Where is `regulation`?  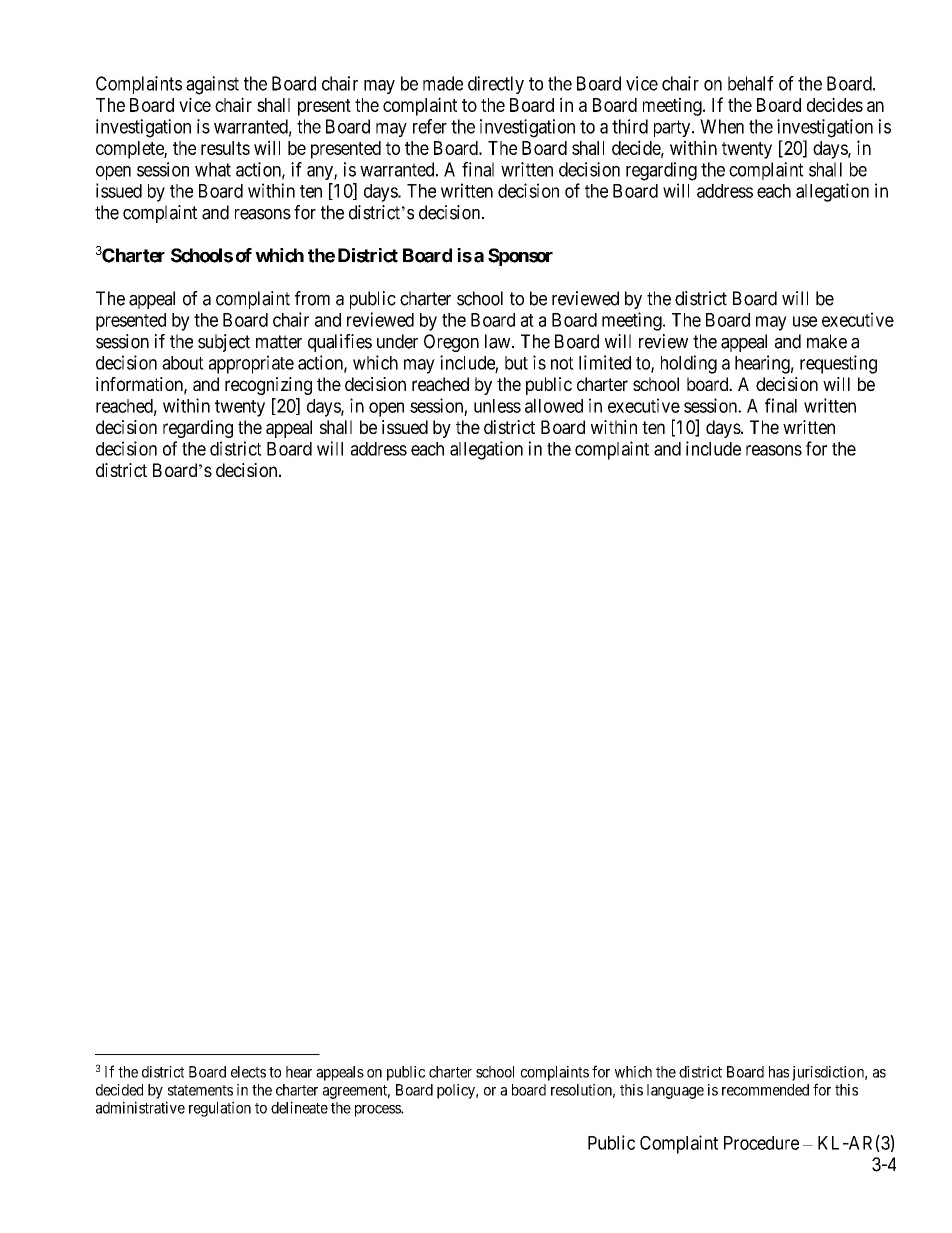 regulation is located at coordinates (220, 1109).
